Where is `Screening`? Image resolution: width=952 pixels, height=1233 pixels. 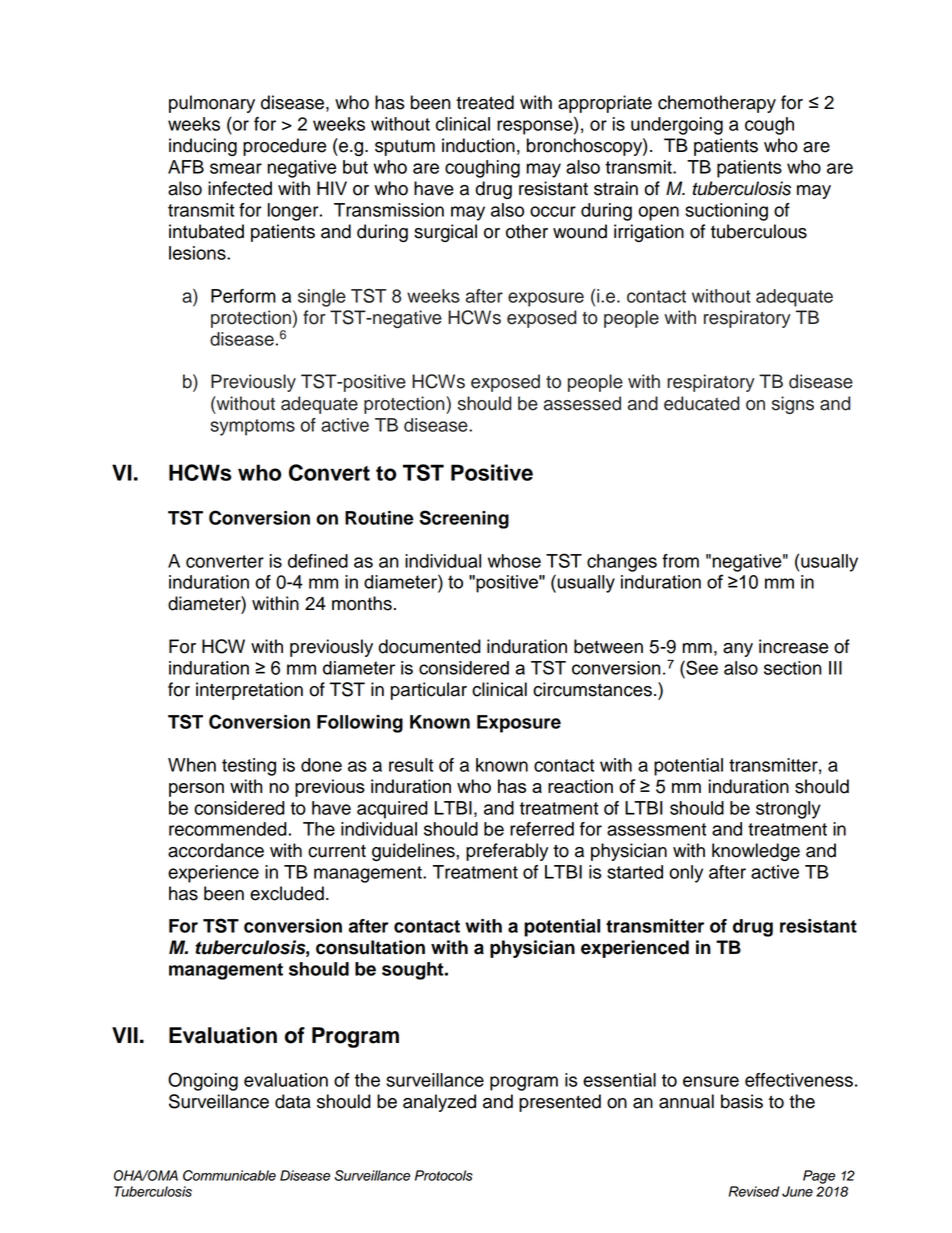
Screening is located at coordinates (464, 519).
